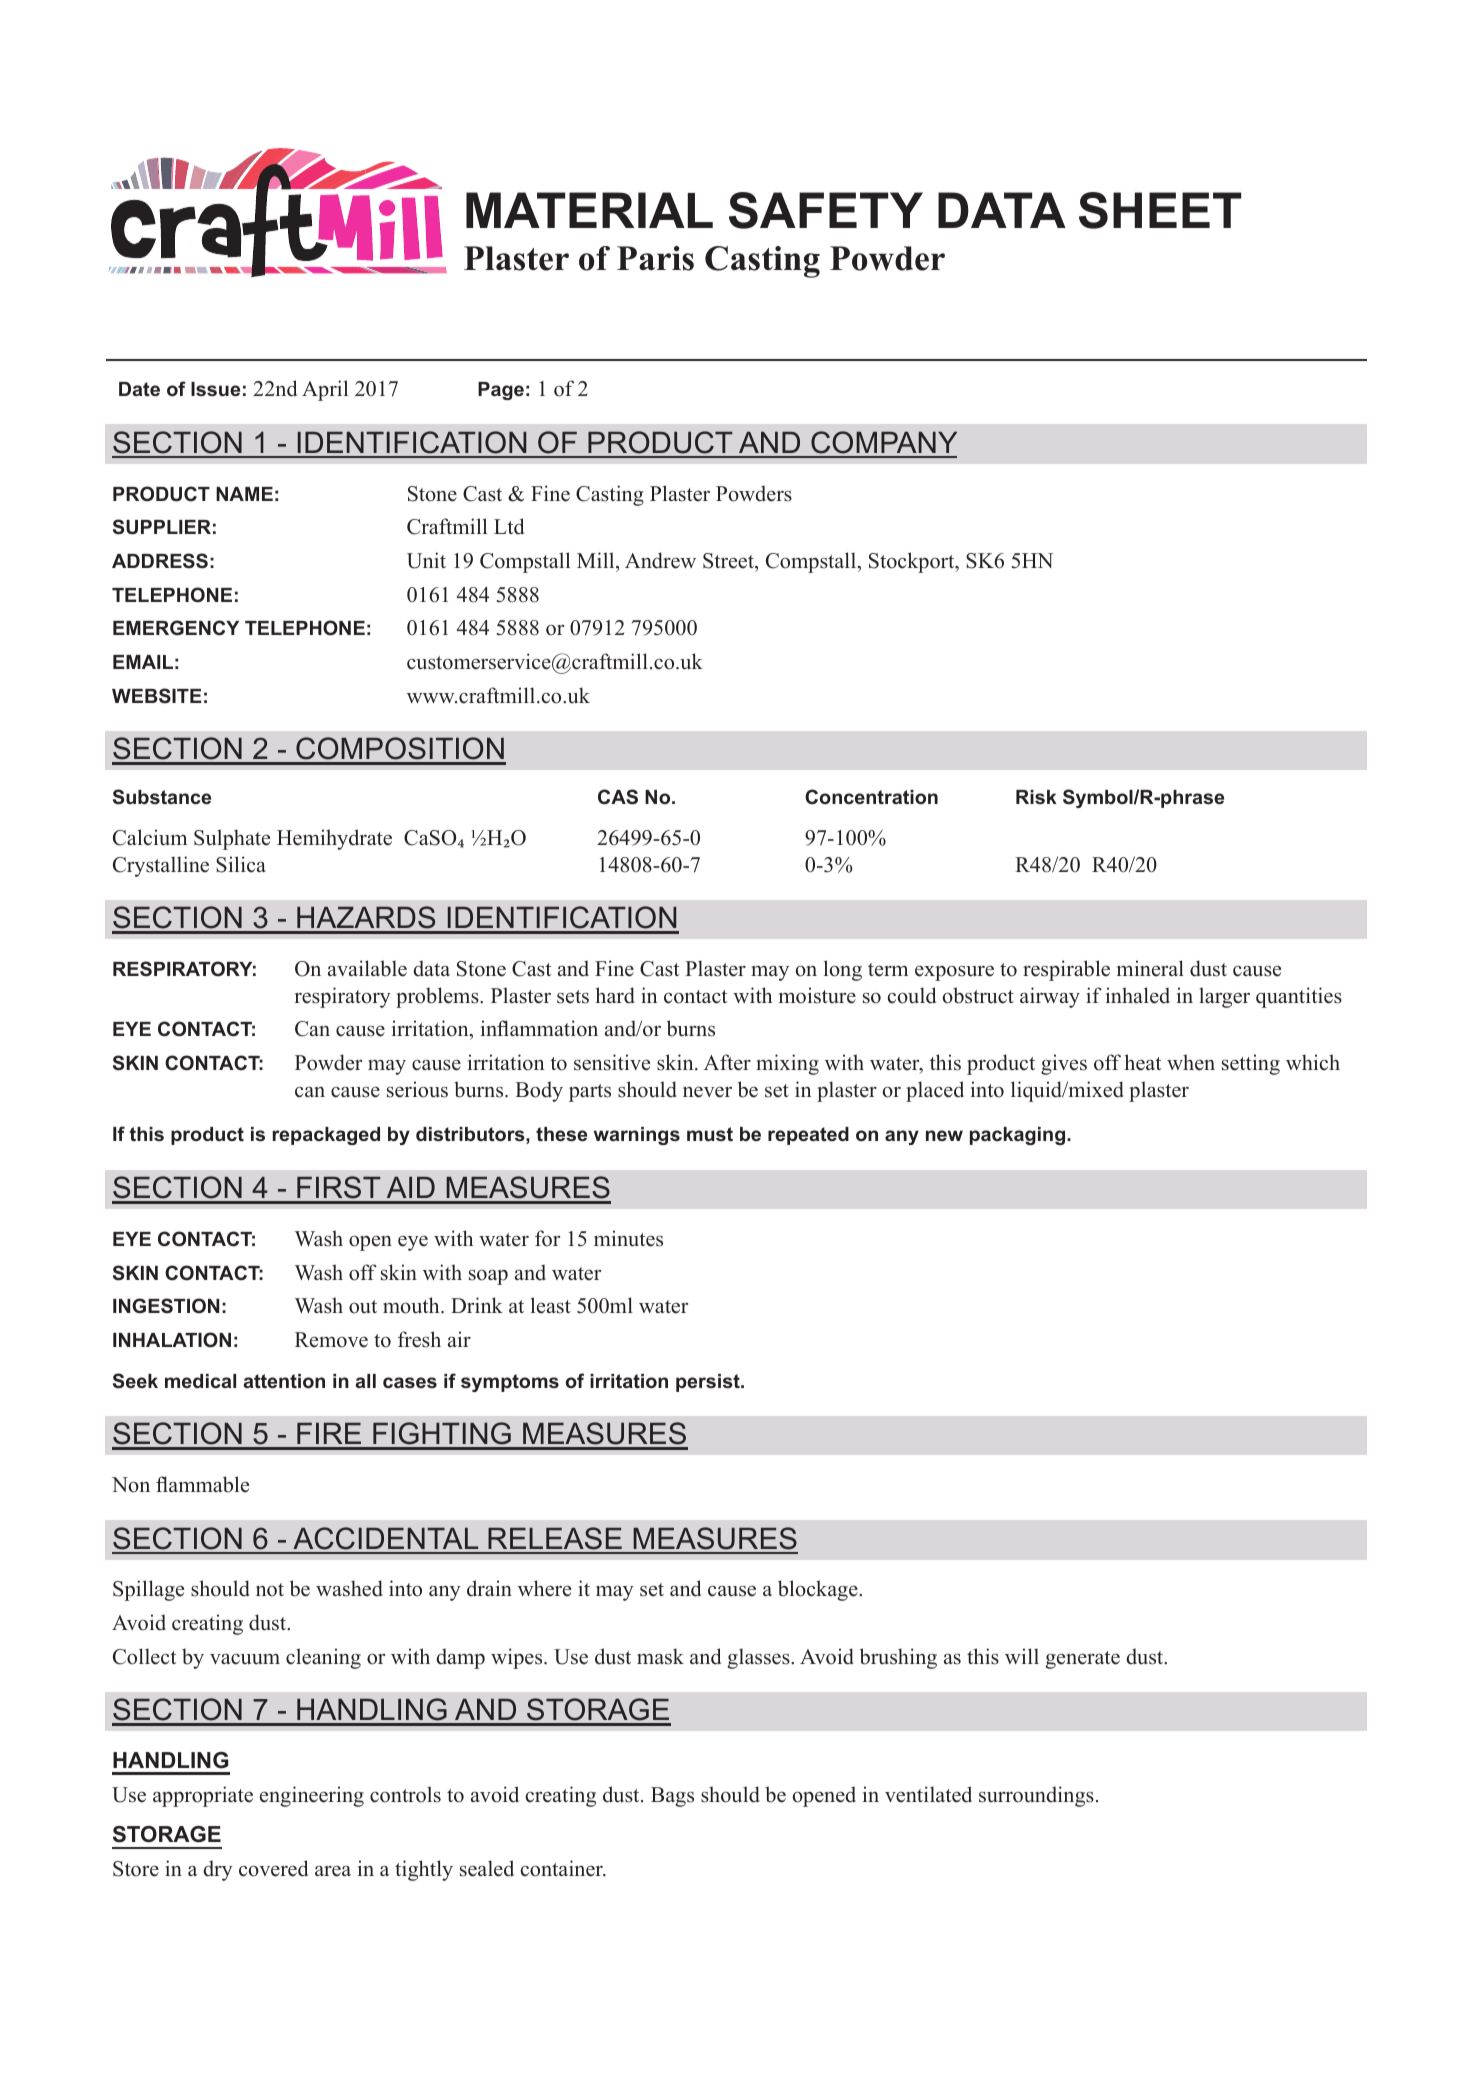 The height and width of the page is (2081, 1472). What do you see at coordinates (727, 1062) in the page?
I see `After` at bounding box center [727, 1062].
